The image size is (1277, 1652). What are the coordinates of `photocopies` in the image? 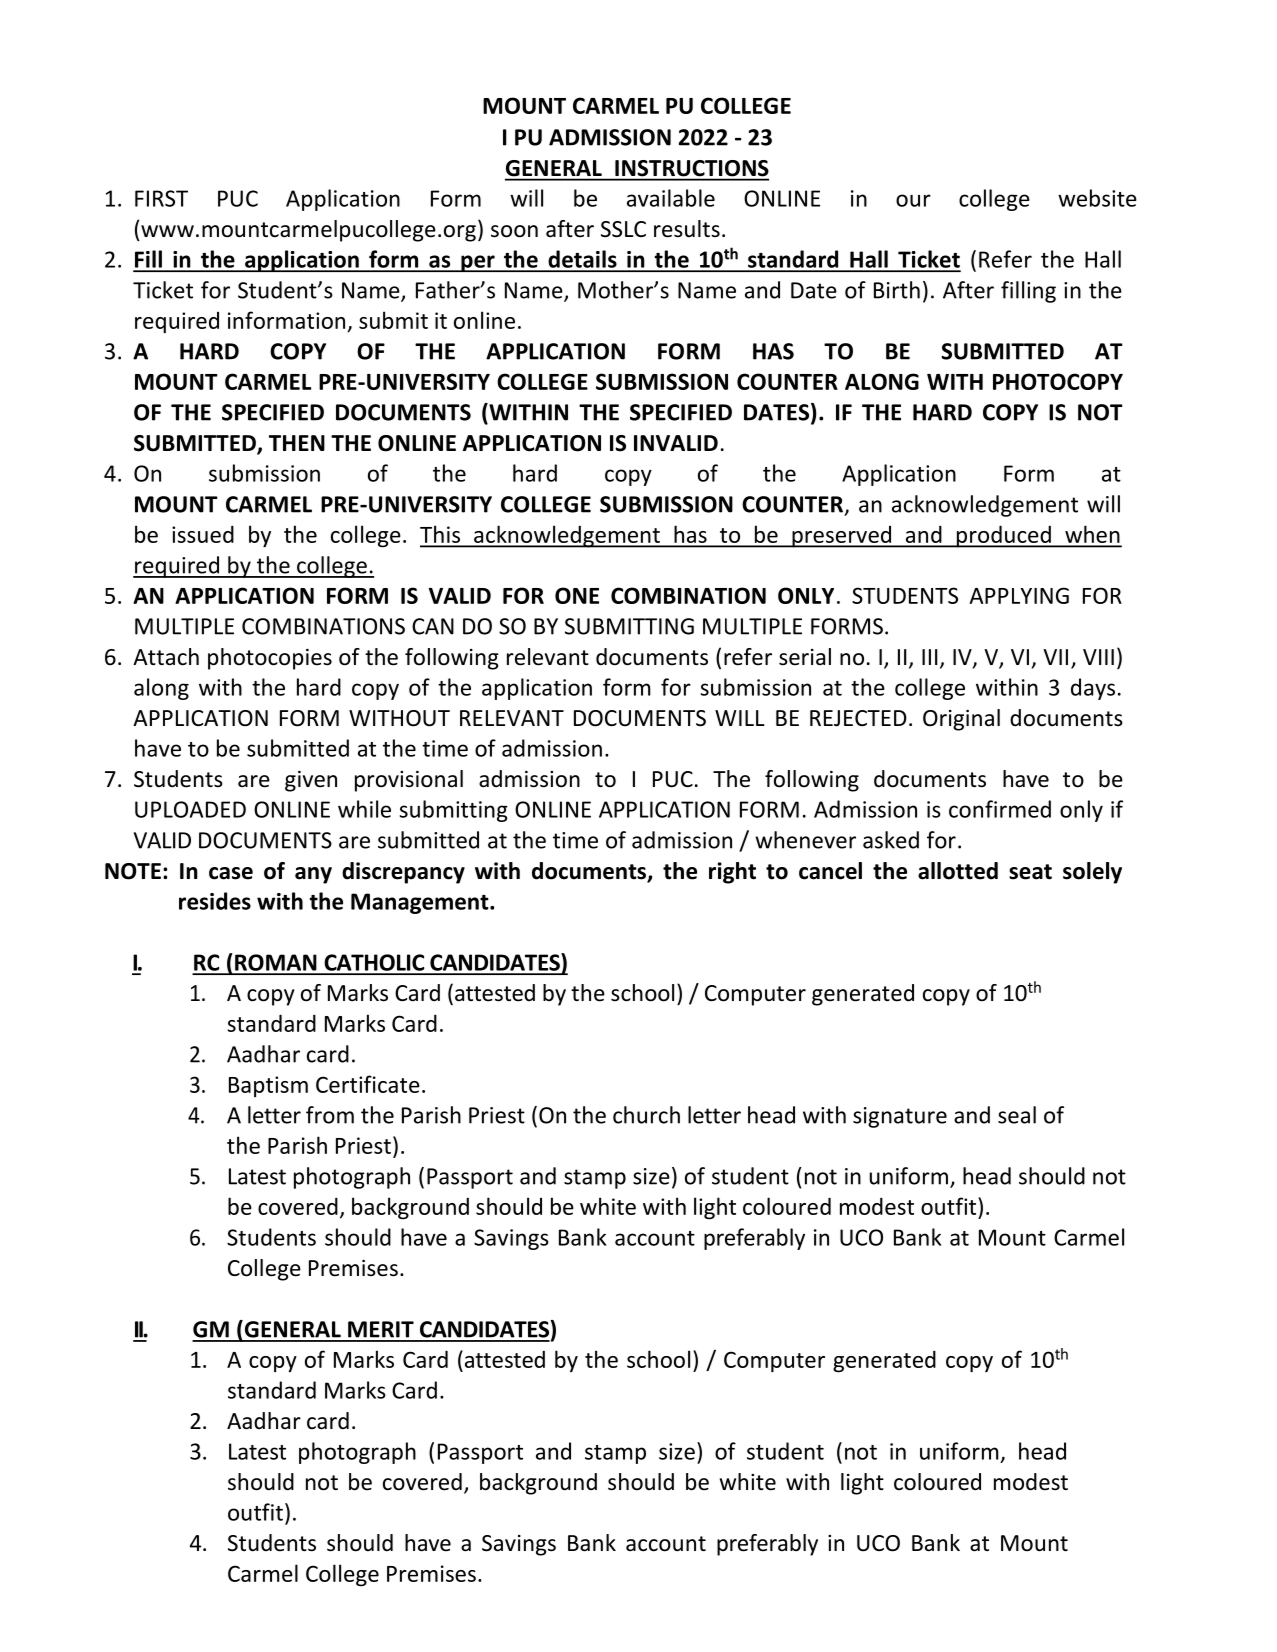 It's located at (270, 659).
